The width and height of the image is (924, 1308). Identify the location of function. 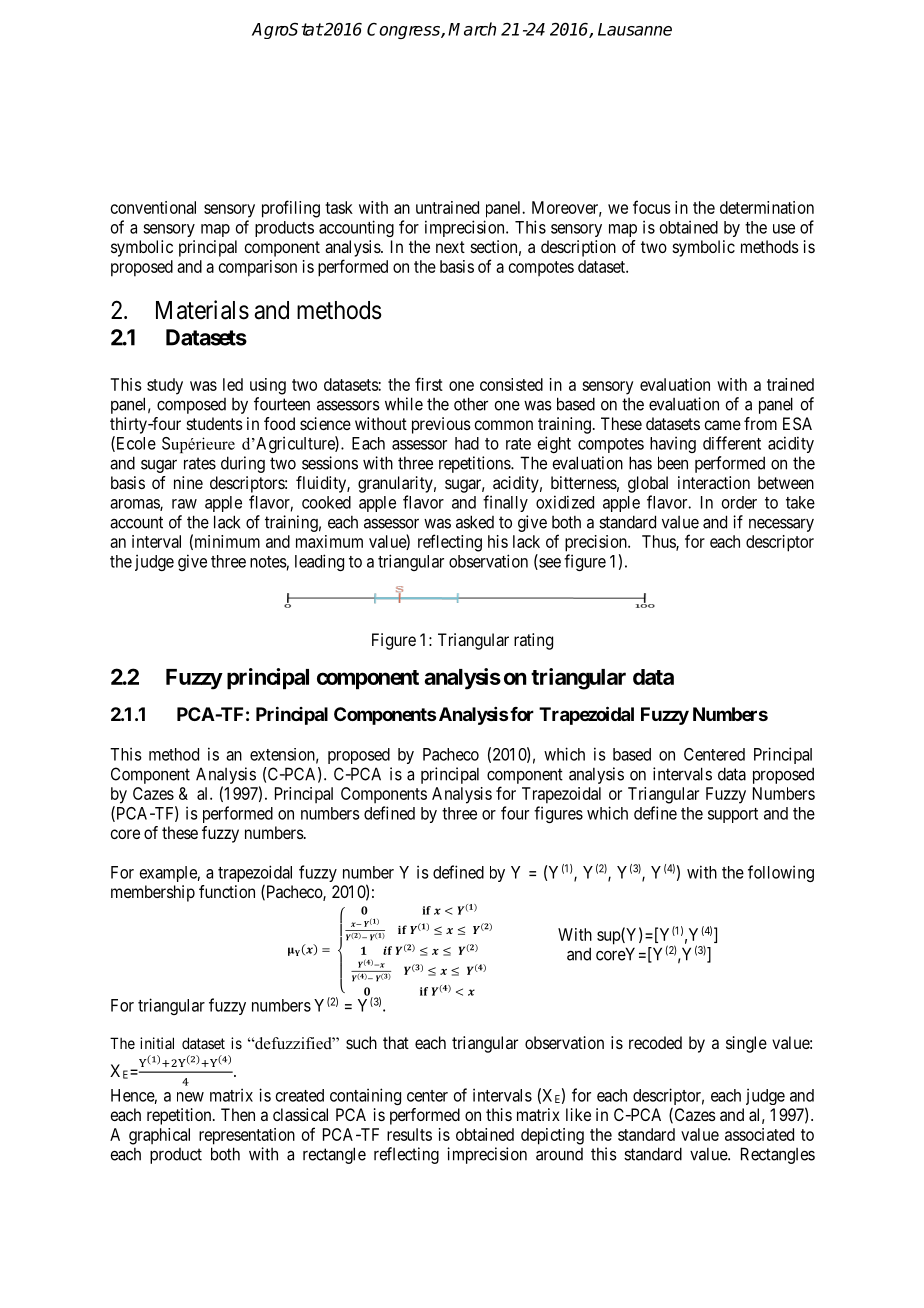
(227, 891).
